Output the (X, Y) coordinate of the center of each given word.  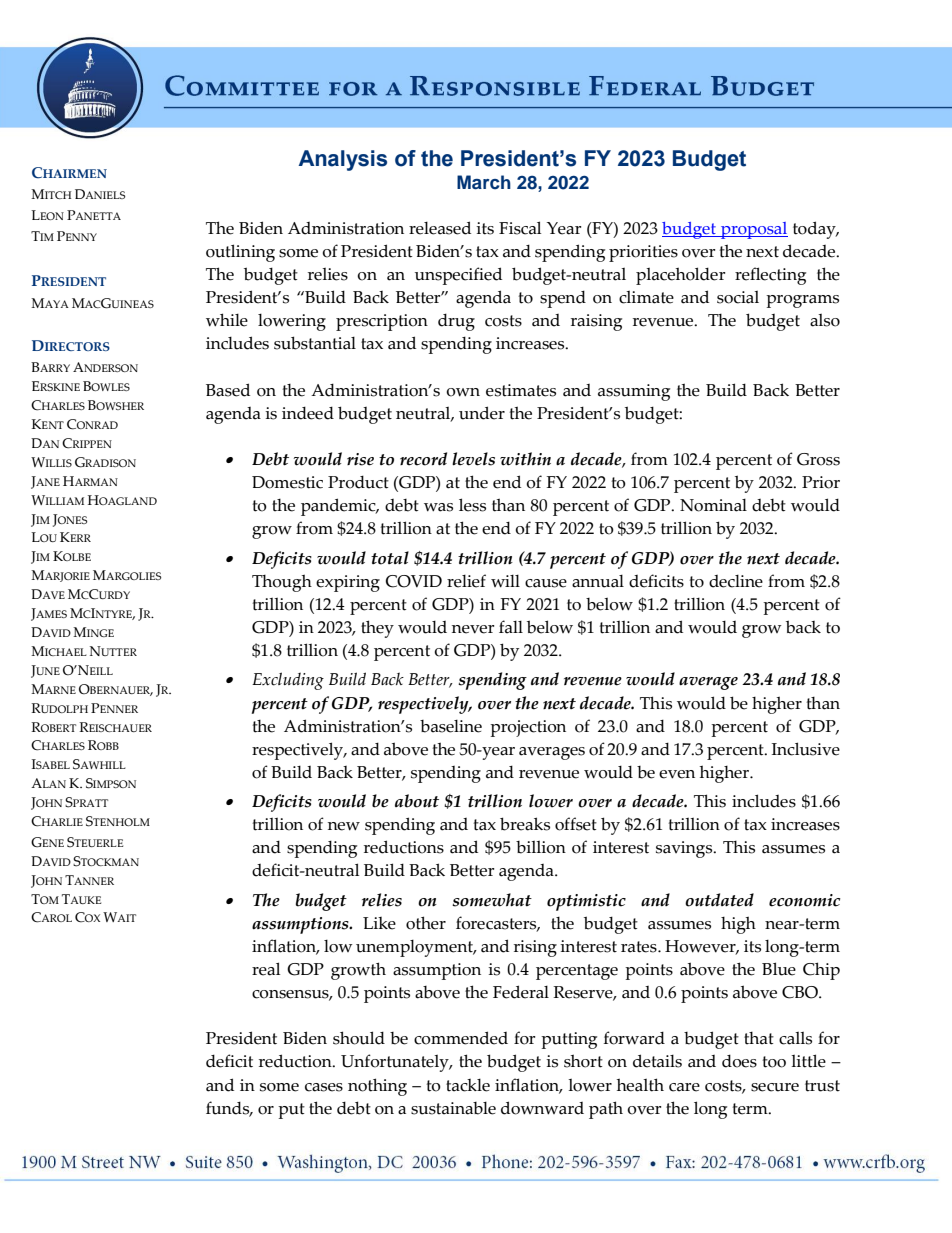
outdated (719, 900)
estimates (521, 390)
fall (511, 627)
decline (736, 581)
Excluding (288, 681)
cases (324, 1087)
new (344, 826)
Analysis (342, 160)
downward (542, 1108)
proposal (753, 230)
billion (541, 847)
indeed (308, 413)
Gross (818, 459)
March (484, 182)
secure (775, 1087)
